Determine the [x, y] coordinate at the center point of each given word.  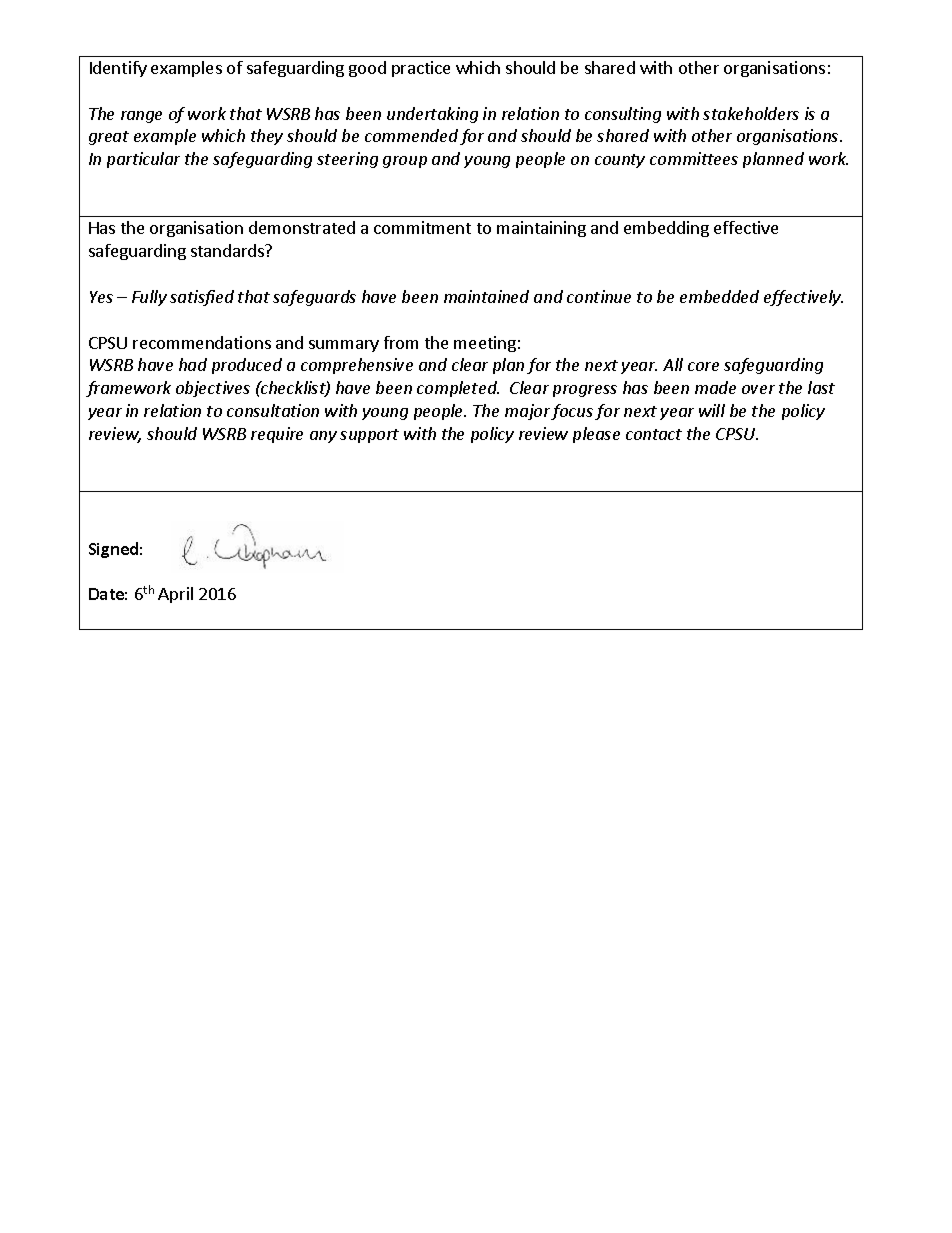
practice [421, 69]
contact [654, 434]
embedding [666, 229]
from [401, 342]
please [596, 435]
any [323, 437]
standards [229, 250]
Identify [118, 69]
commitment [422, 227]
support [369, 436]
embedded [719, 296]
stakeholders [751, 113]
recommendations [202, 342]
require [277, 435]
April [175, 595]
